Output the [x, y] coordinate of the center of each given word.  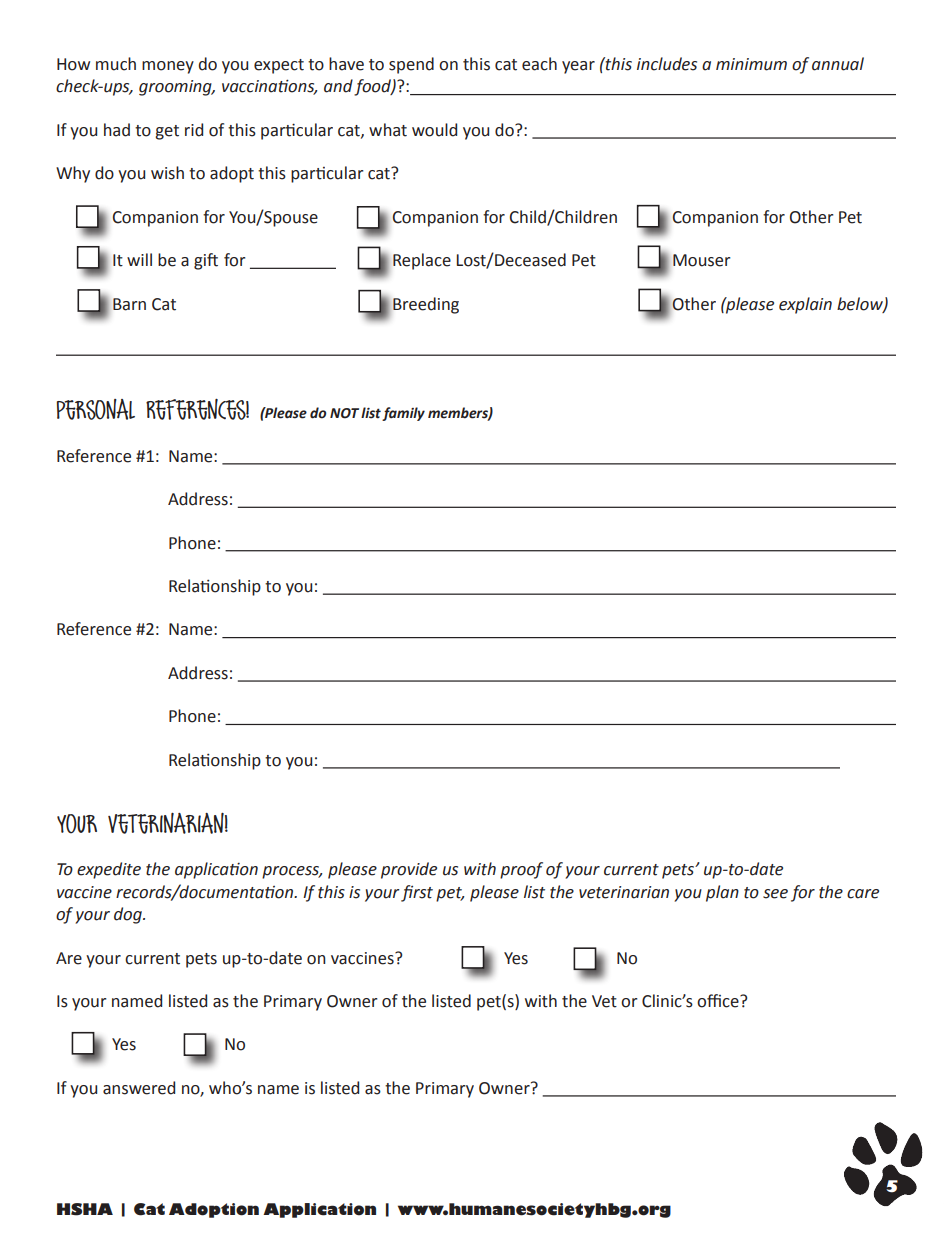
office [719, 1001]
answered [139, 1088]
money [168, 67]
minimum [751, 64]
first [417, 893]
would [434, 130]
